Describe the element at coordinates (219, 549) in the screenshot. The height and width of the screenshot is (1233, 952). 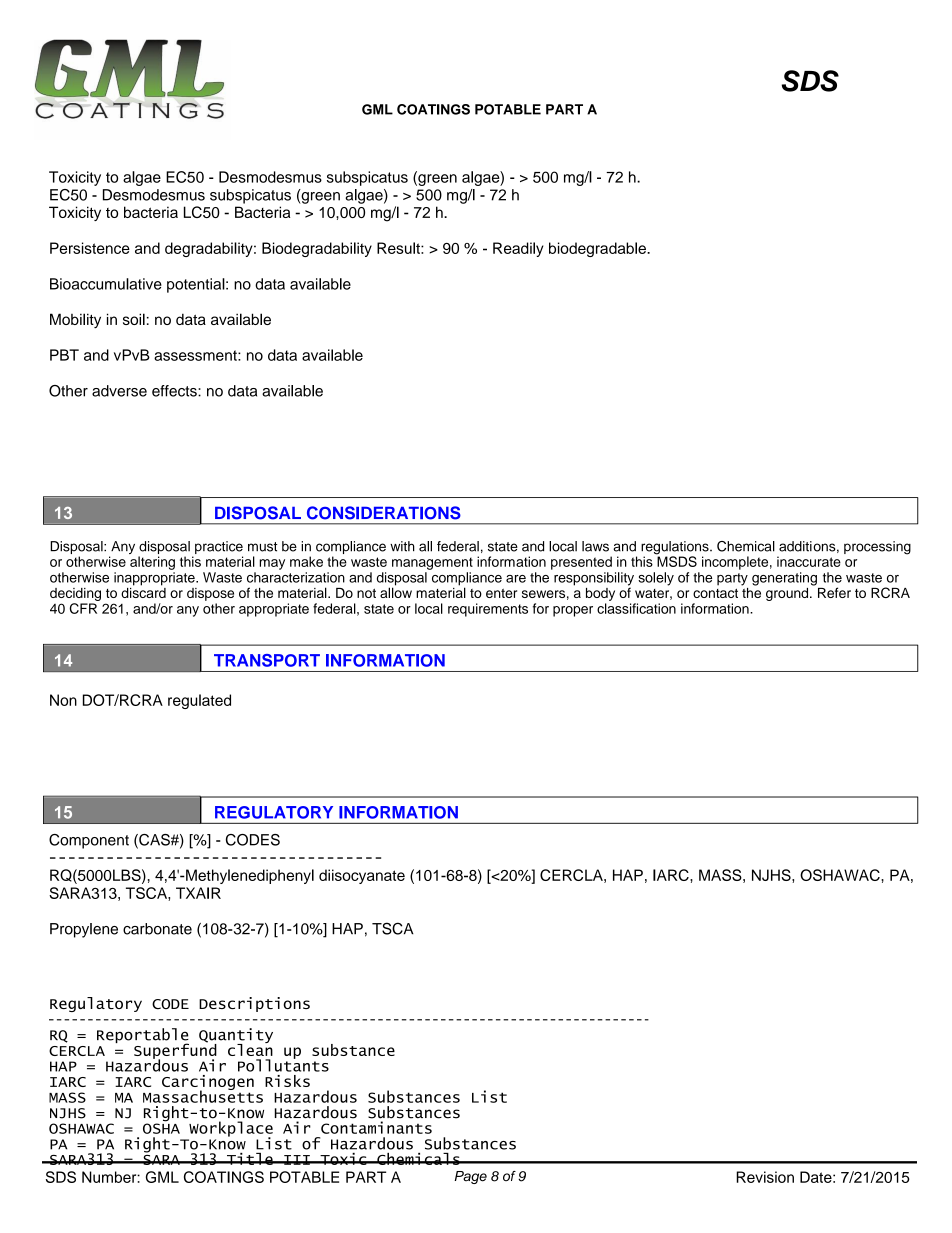
I see `practice` at that location.
